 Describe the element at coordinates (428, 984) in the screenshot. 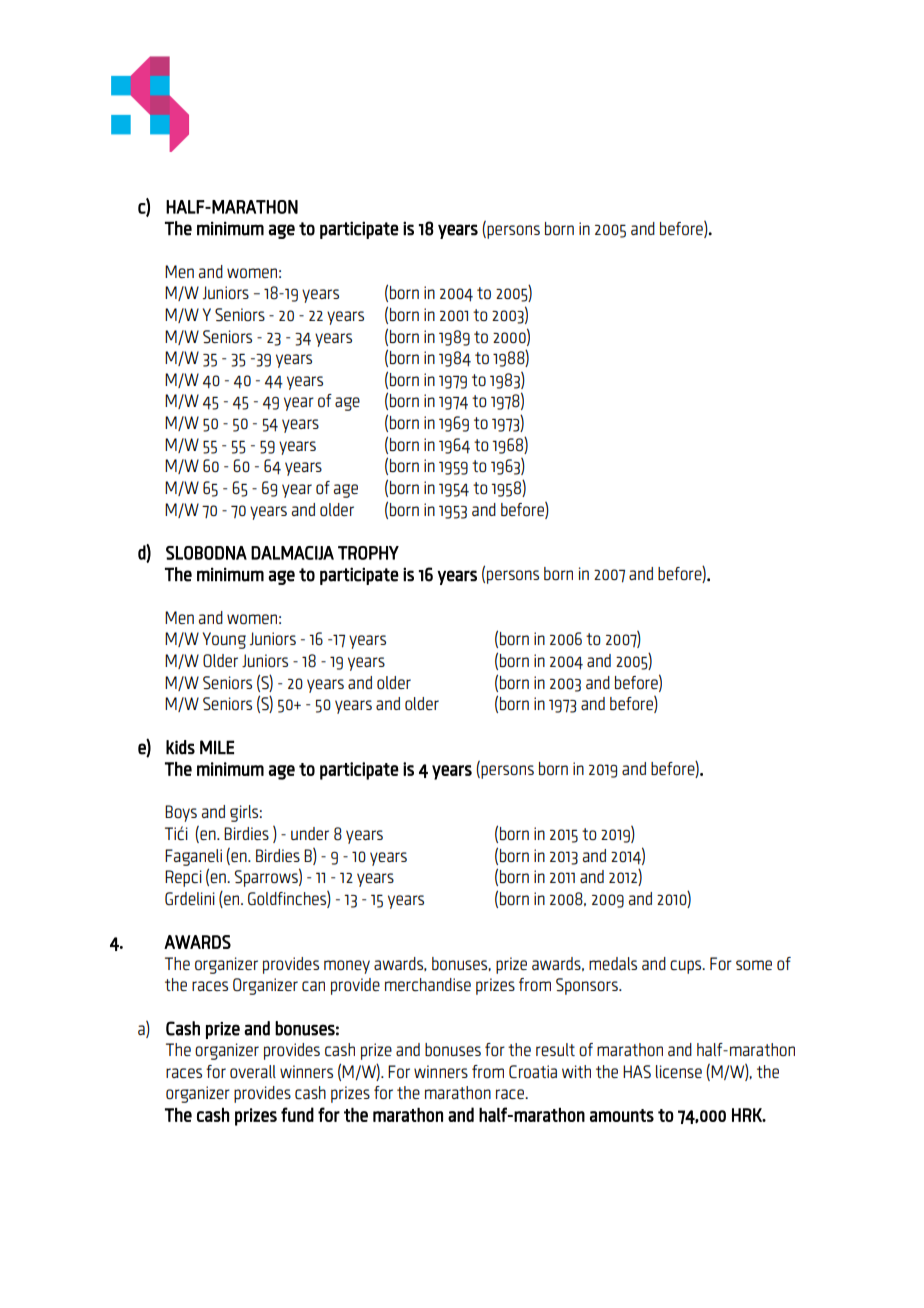

I see `merchandise` at that location.
